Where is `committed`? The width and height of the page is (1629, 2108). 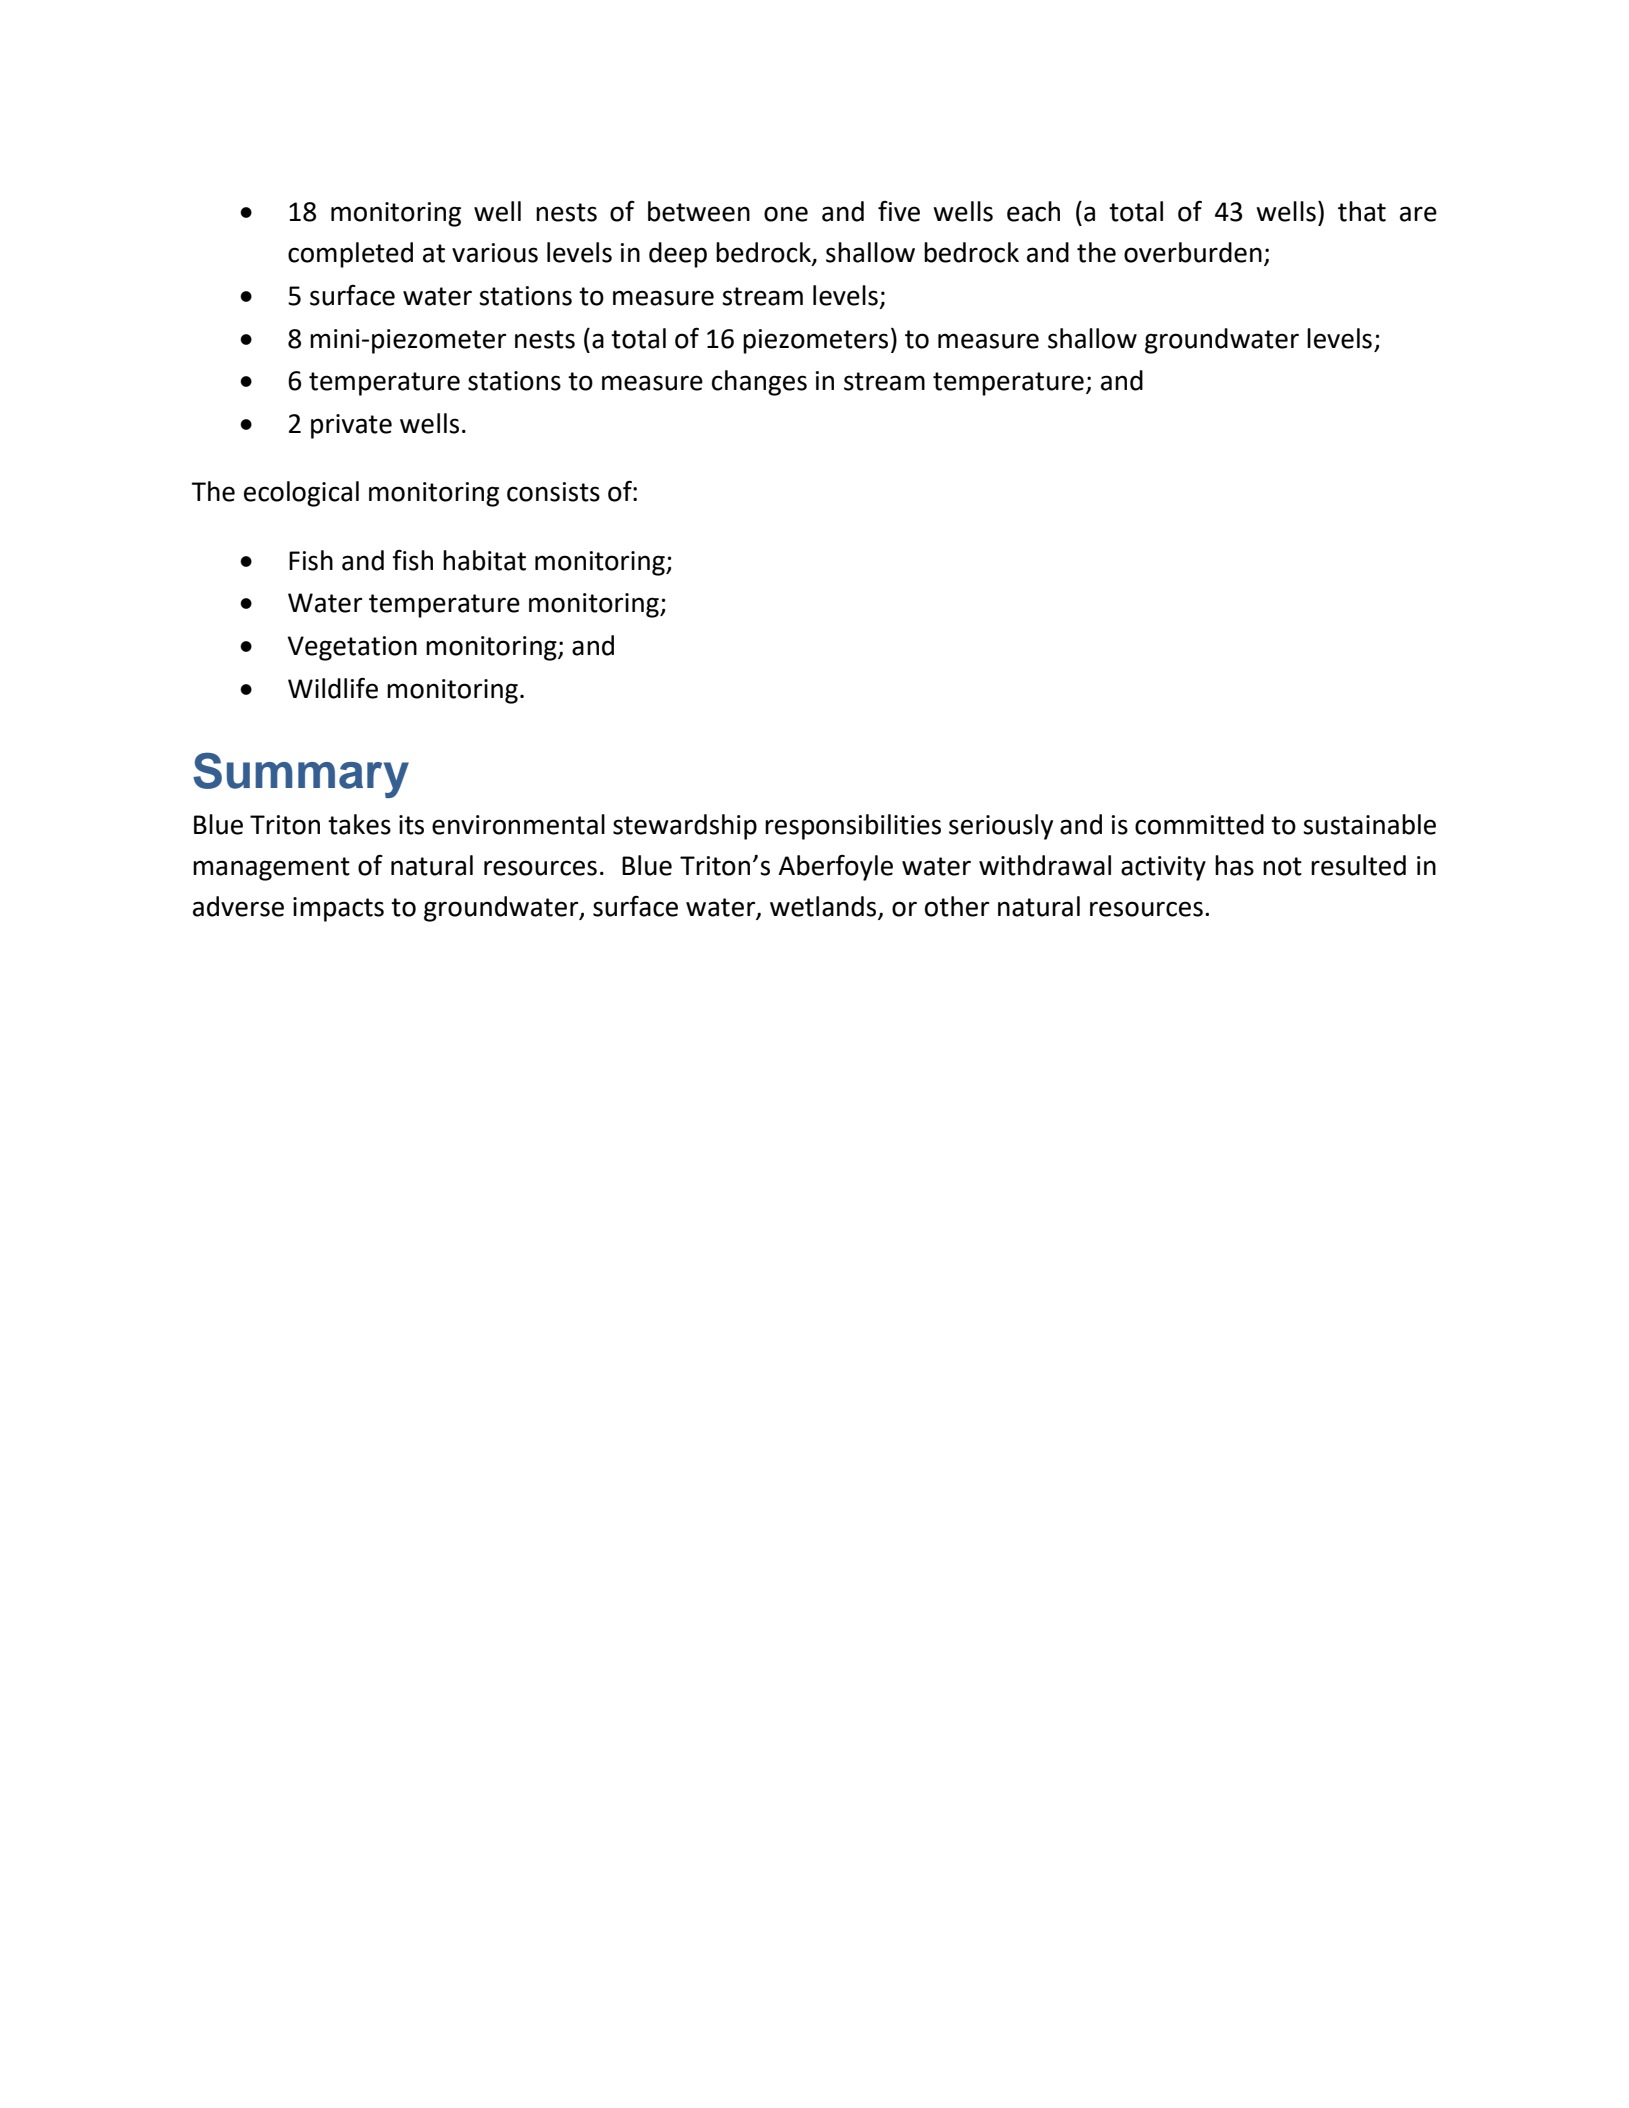
committed is located at coordinates (1199, 824).
